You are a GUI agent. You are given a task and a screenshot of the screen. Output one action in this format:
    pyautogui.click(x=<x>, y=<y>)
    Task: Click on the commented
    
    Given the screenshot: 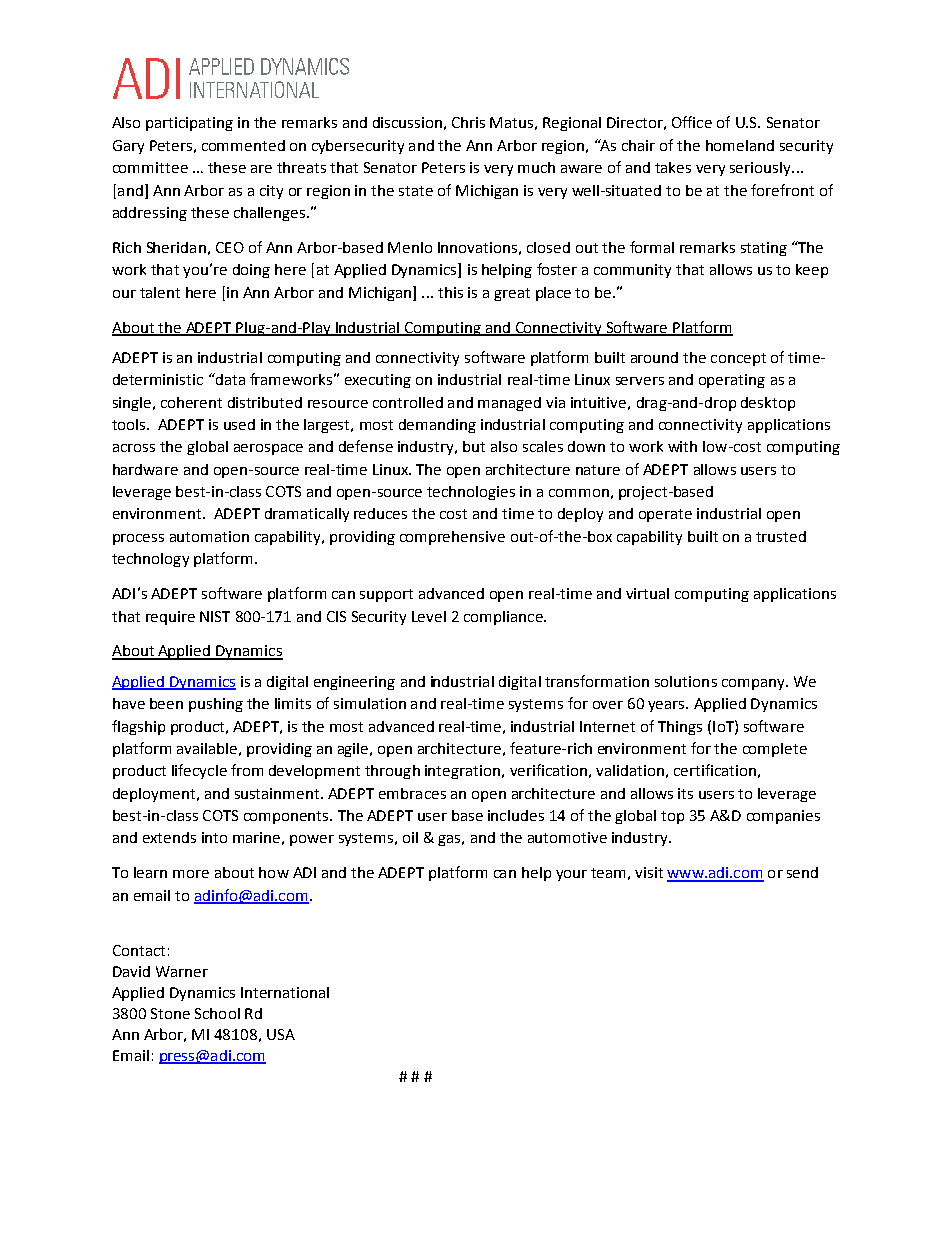 What is the action you would take?
    pyautogui.click(x=243, y=145)
